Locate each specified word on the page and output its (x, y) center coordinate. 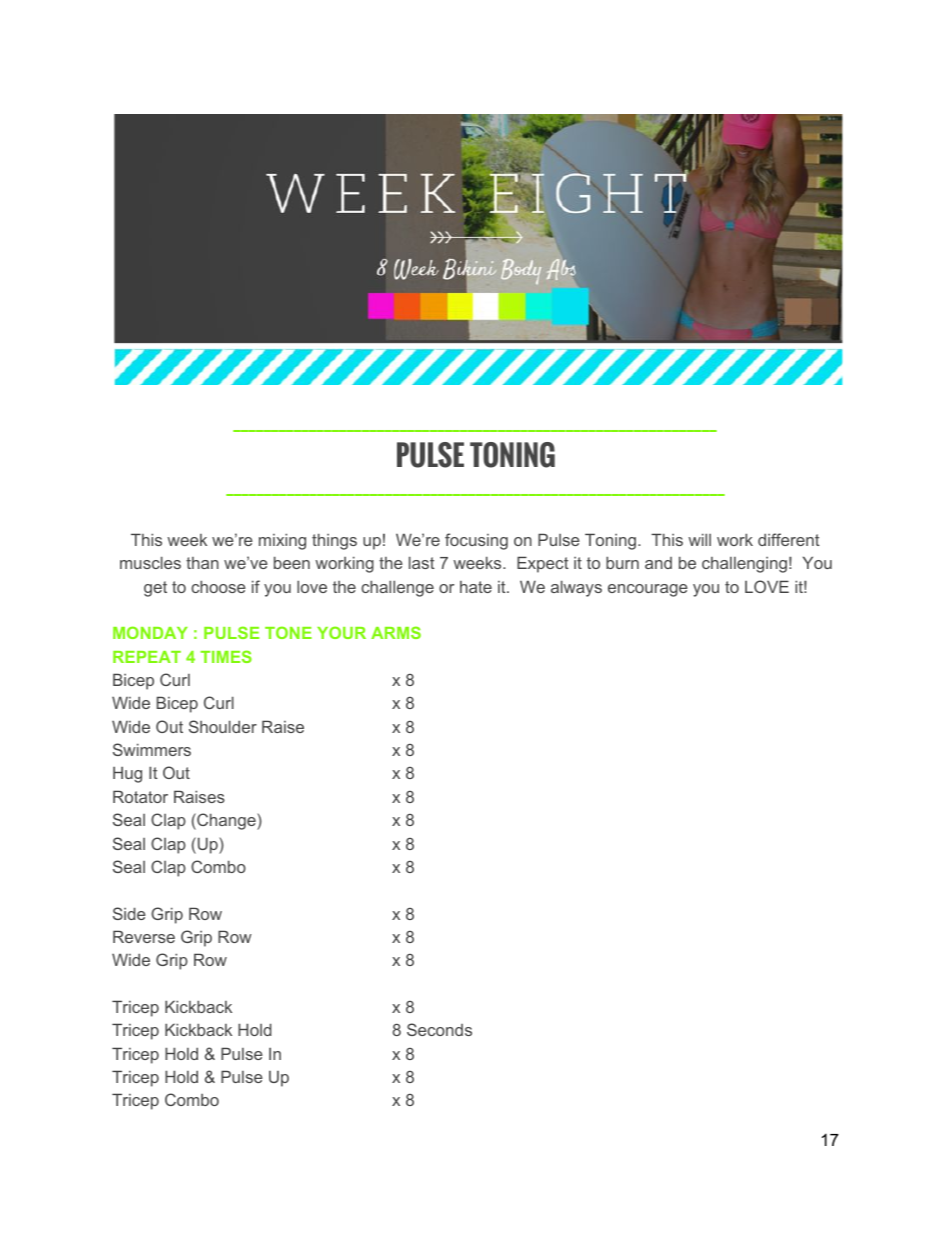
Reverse (144, 936)
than (202, 563)
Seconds (439, 1029)
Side (129, 913)
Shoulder (223, 726)
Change (226, 821)
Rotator (140, 796)
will (699, 539)
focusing (476, 541)
